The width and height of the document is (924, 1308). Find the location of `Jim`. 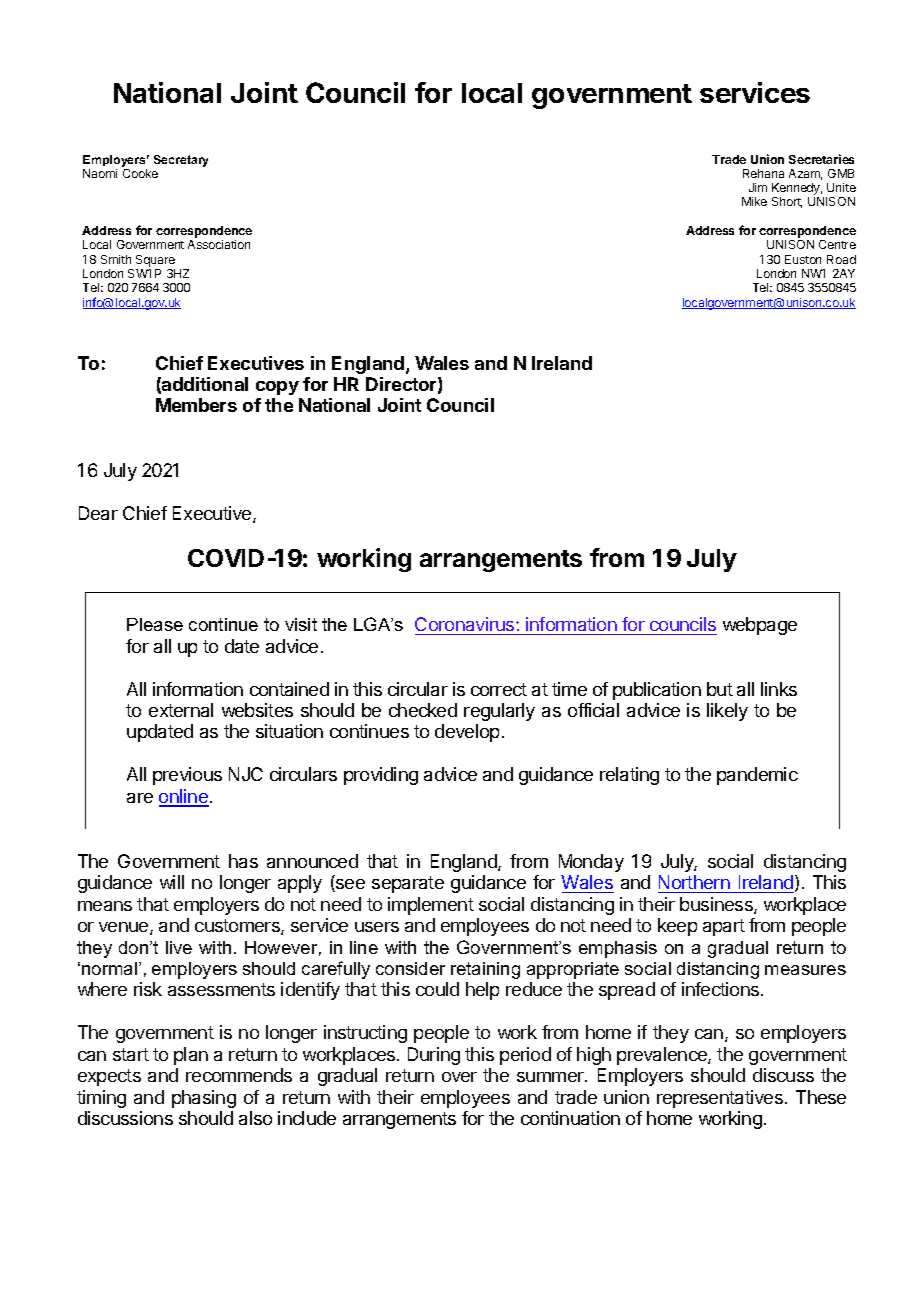

Jim is located at coordinates (758, 187).
